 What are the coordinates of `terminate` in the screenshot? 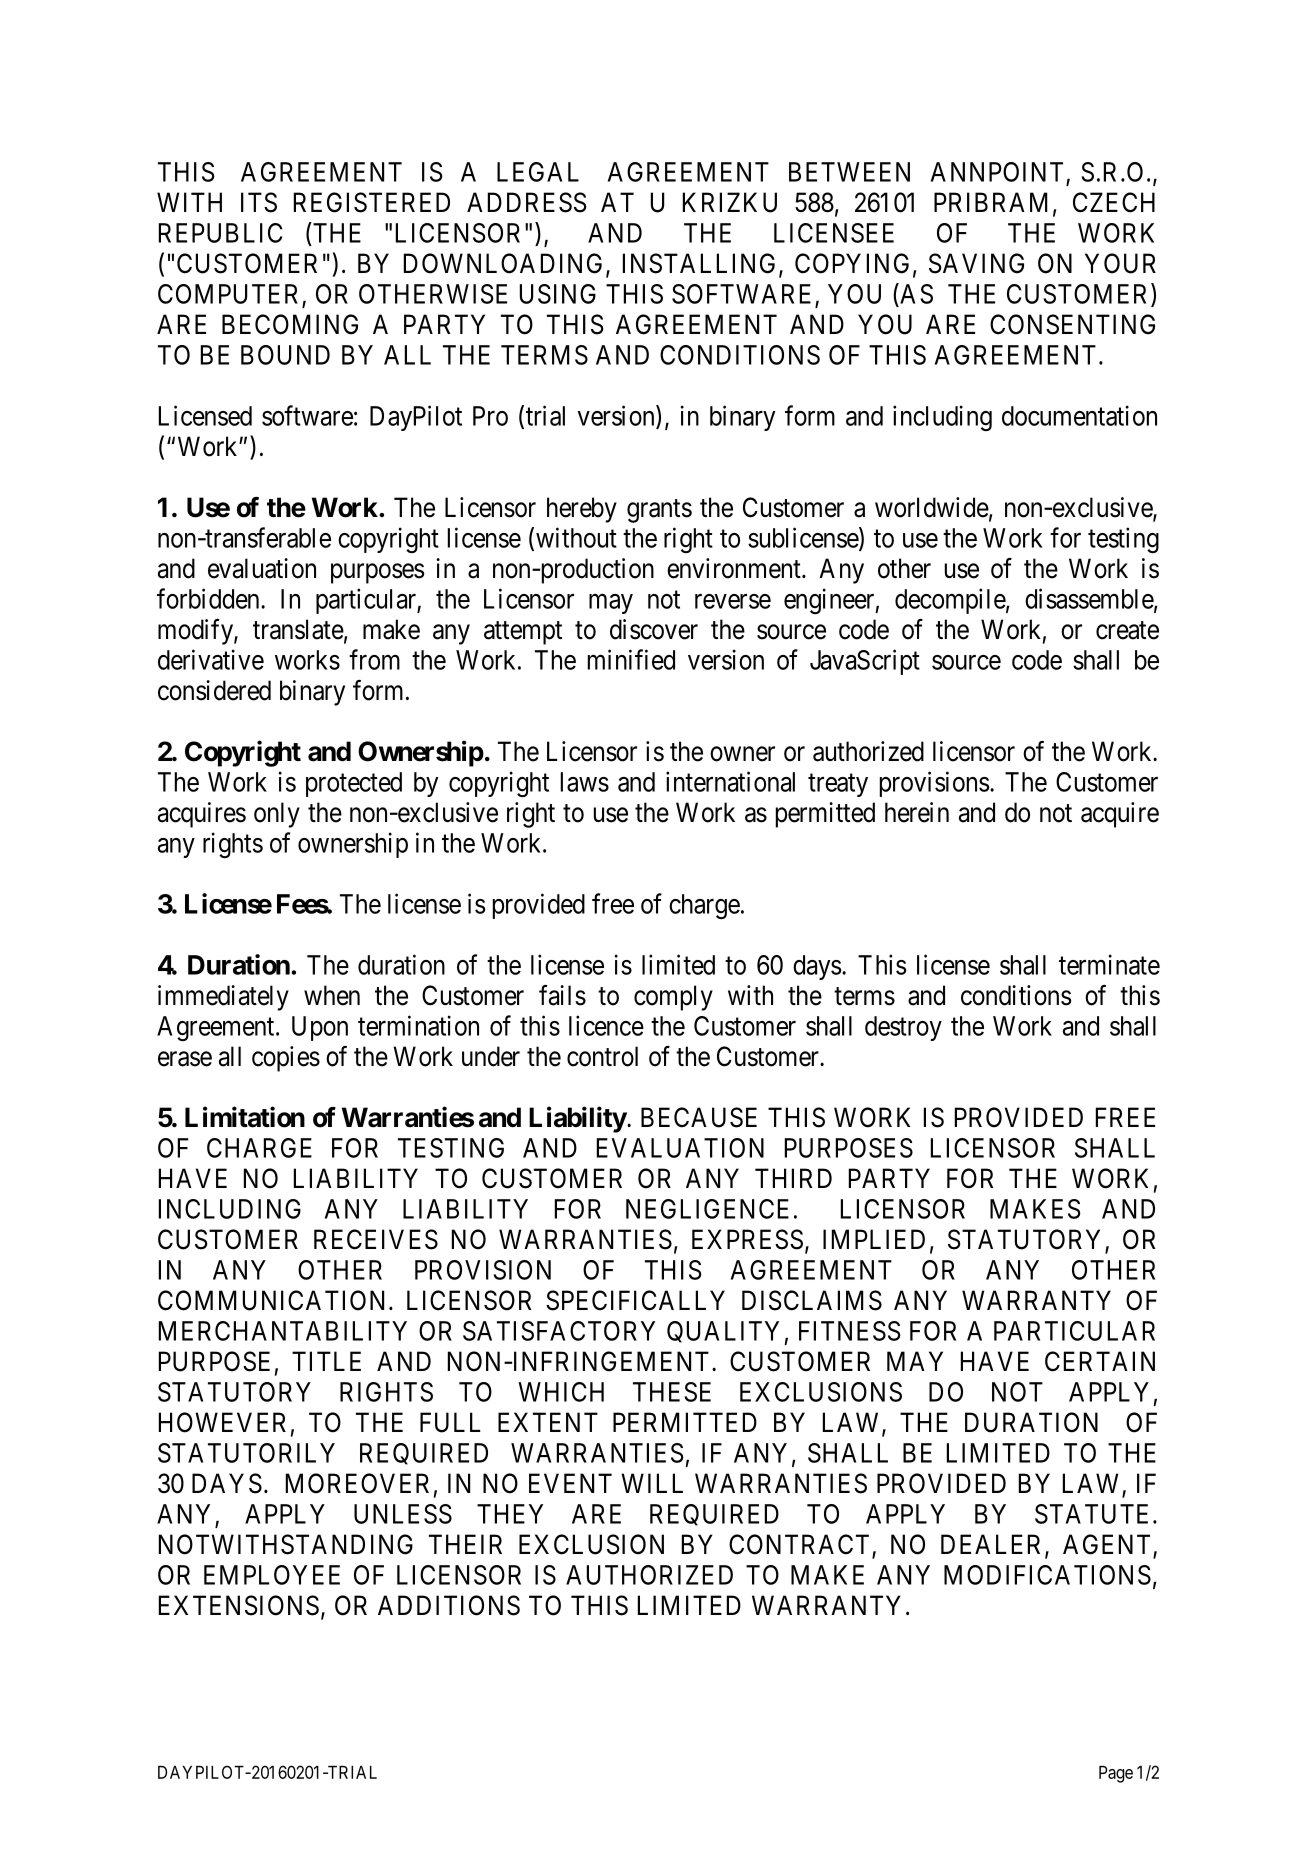 It's located at (1109, 964).
